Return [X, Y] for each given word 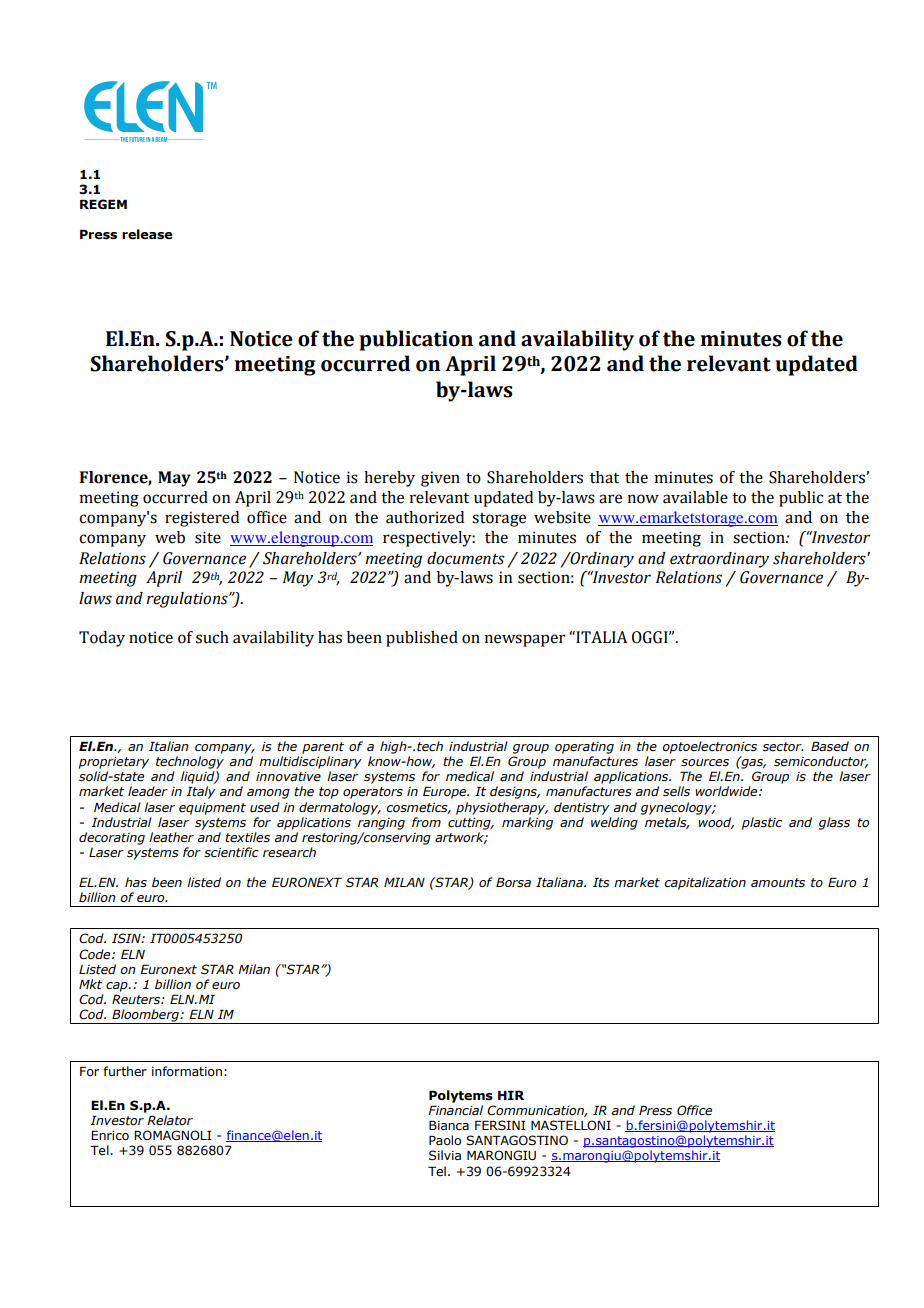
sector [783, 747]
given [440, 479]
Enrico [110, 1135]
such [212, 637]
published [422, 639]
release [147, 234]
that [604, 477]
